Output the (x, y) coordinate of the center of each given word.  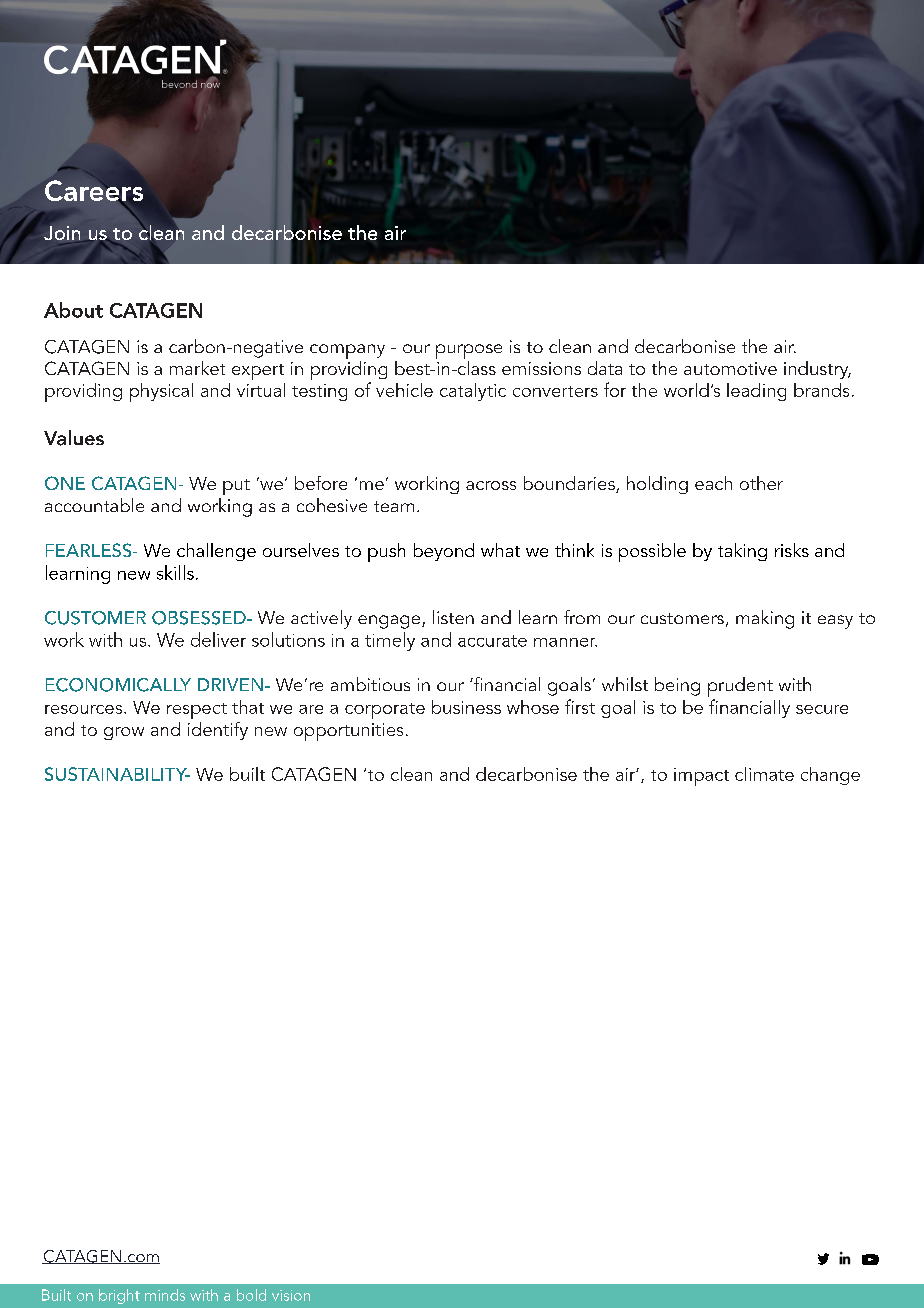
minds (165, 1295)
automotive (730, 368)
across (491, 485)
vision (291, 1295)
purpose (469, 351)
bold (251, 1295)
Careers (94, 192)
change (830, 776)
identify (218, 731)
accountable (94, 505)
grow (124, 733)
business (466, 707)
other (761, 483)
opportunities (348, 732)
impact (701, 777)
